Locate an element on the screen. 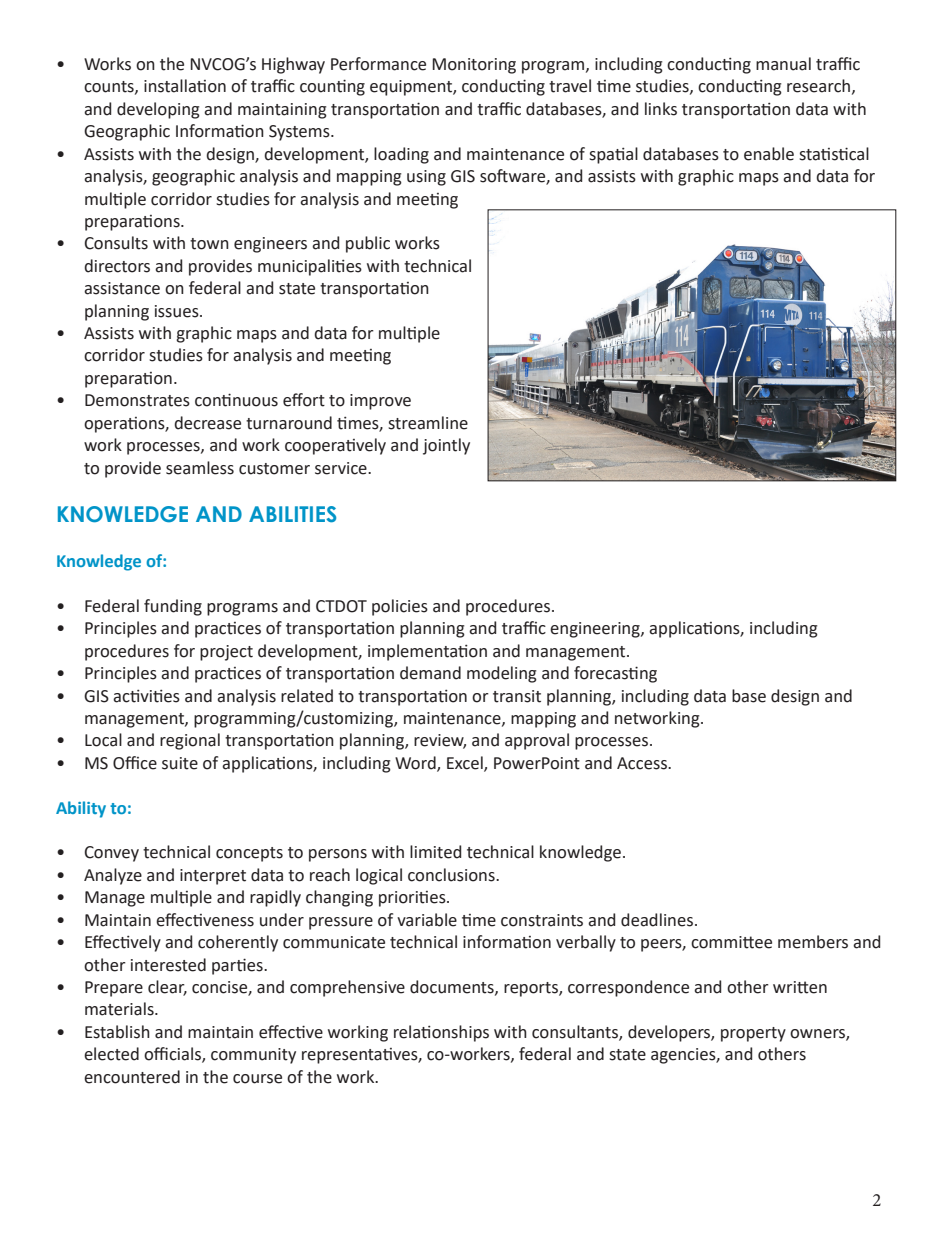 This screenshot has width=952, height=1233. relationships is located at coordinates (441, 1033).
